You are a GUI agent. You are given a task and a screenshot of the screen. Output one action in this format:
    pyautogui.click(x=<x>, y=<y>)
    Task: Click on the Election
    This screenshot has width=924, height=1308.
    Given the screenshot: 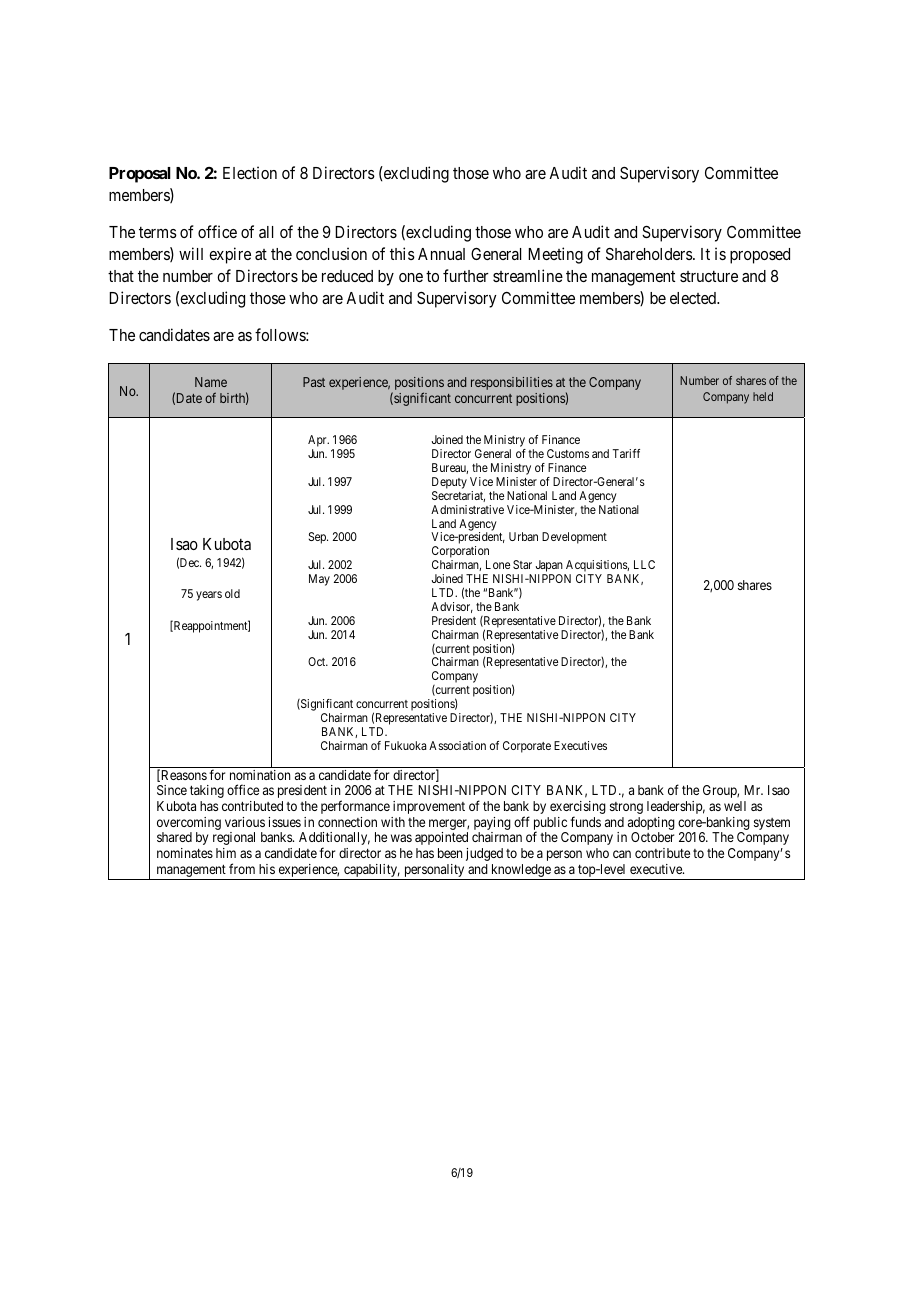 What is the action you would take?
    pyautogui.click(x=250, y=172)
